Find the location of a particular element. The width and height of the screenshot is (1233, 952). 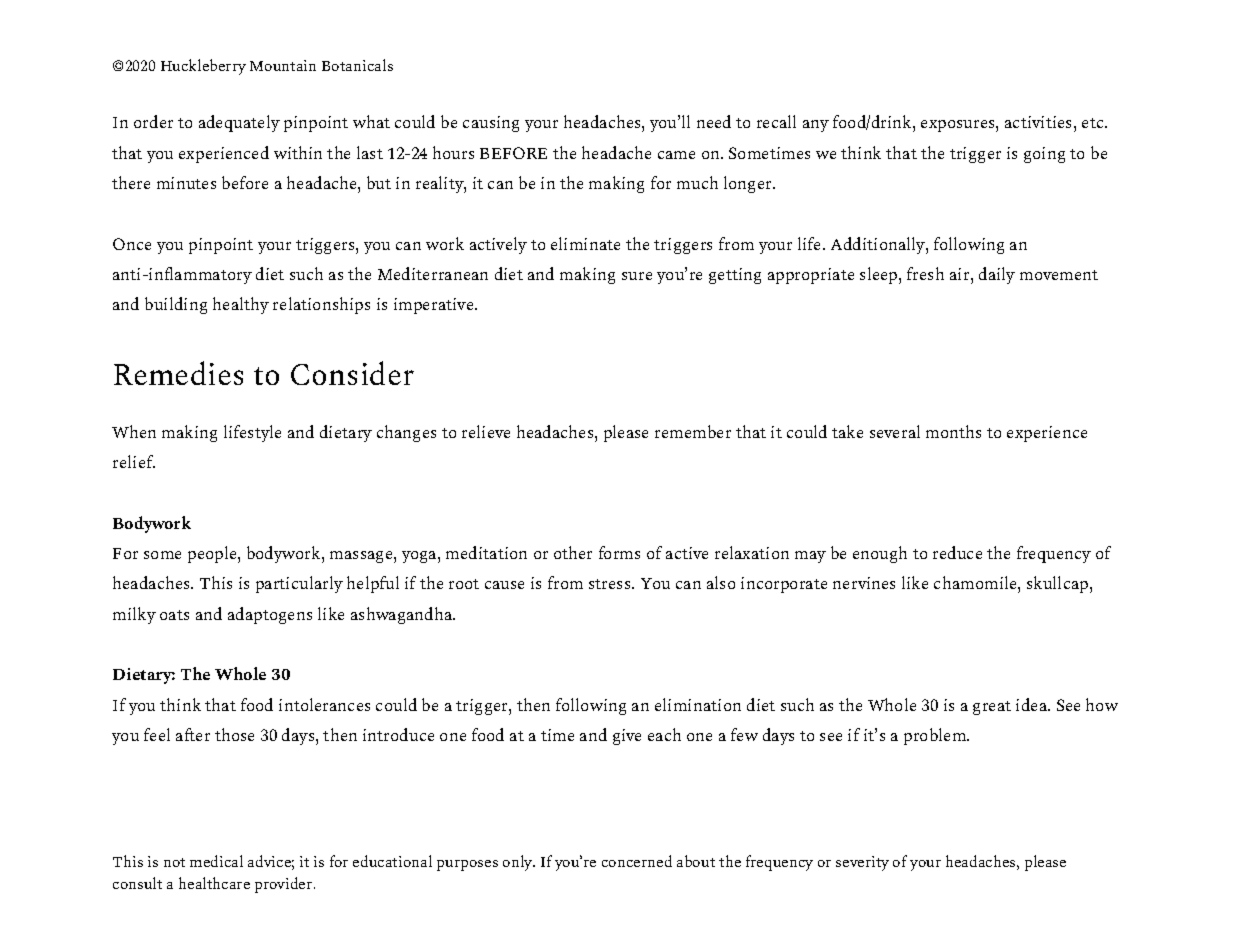

remember is located at coordinates (693, 431).
